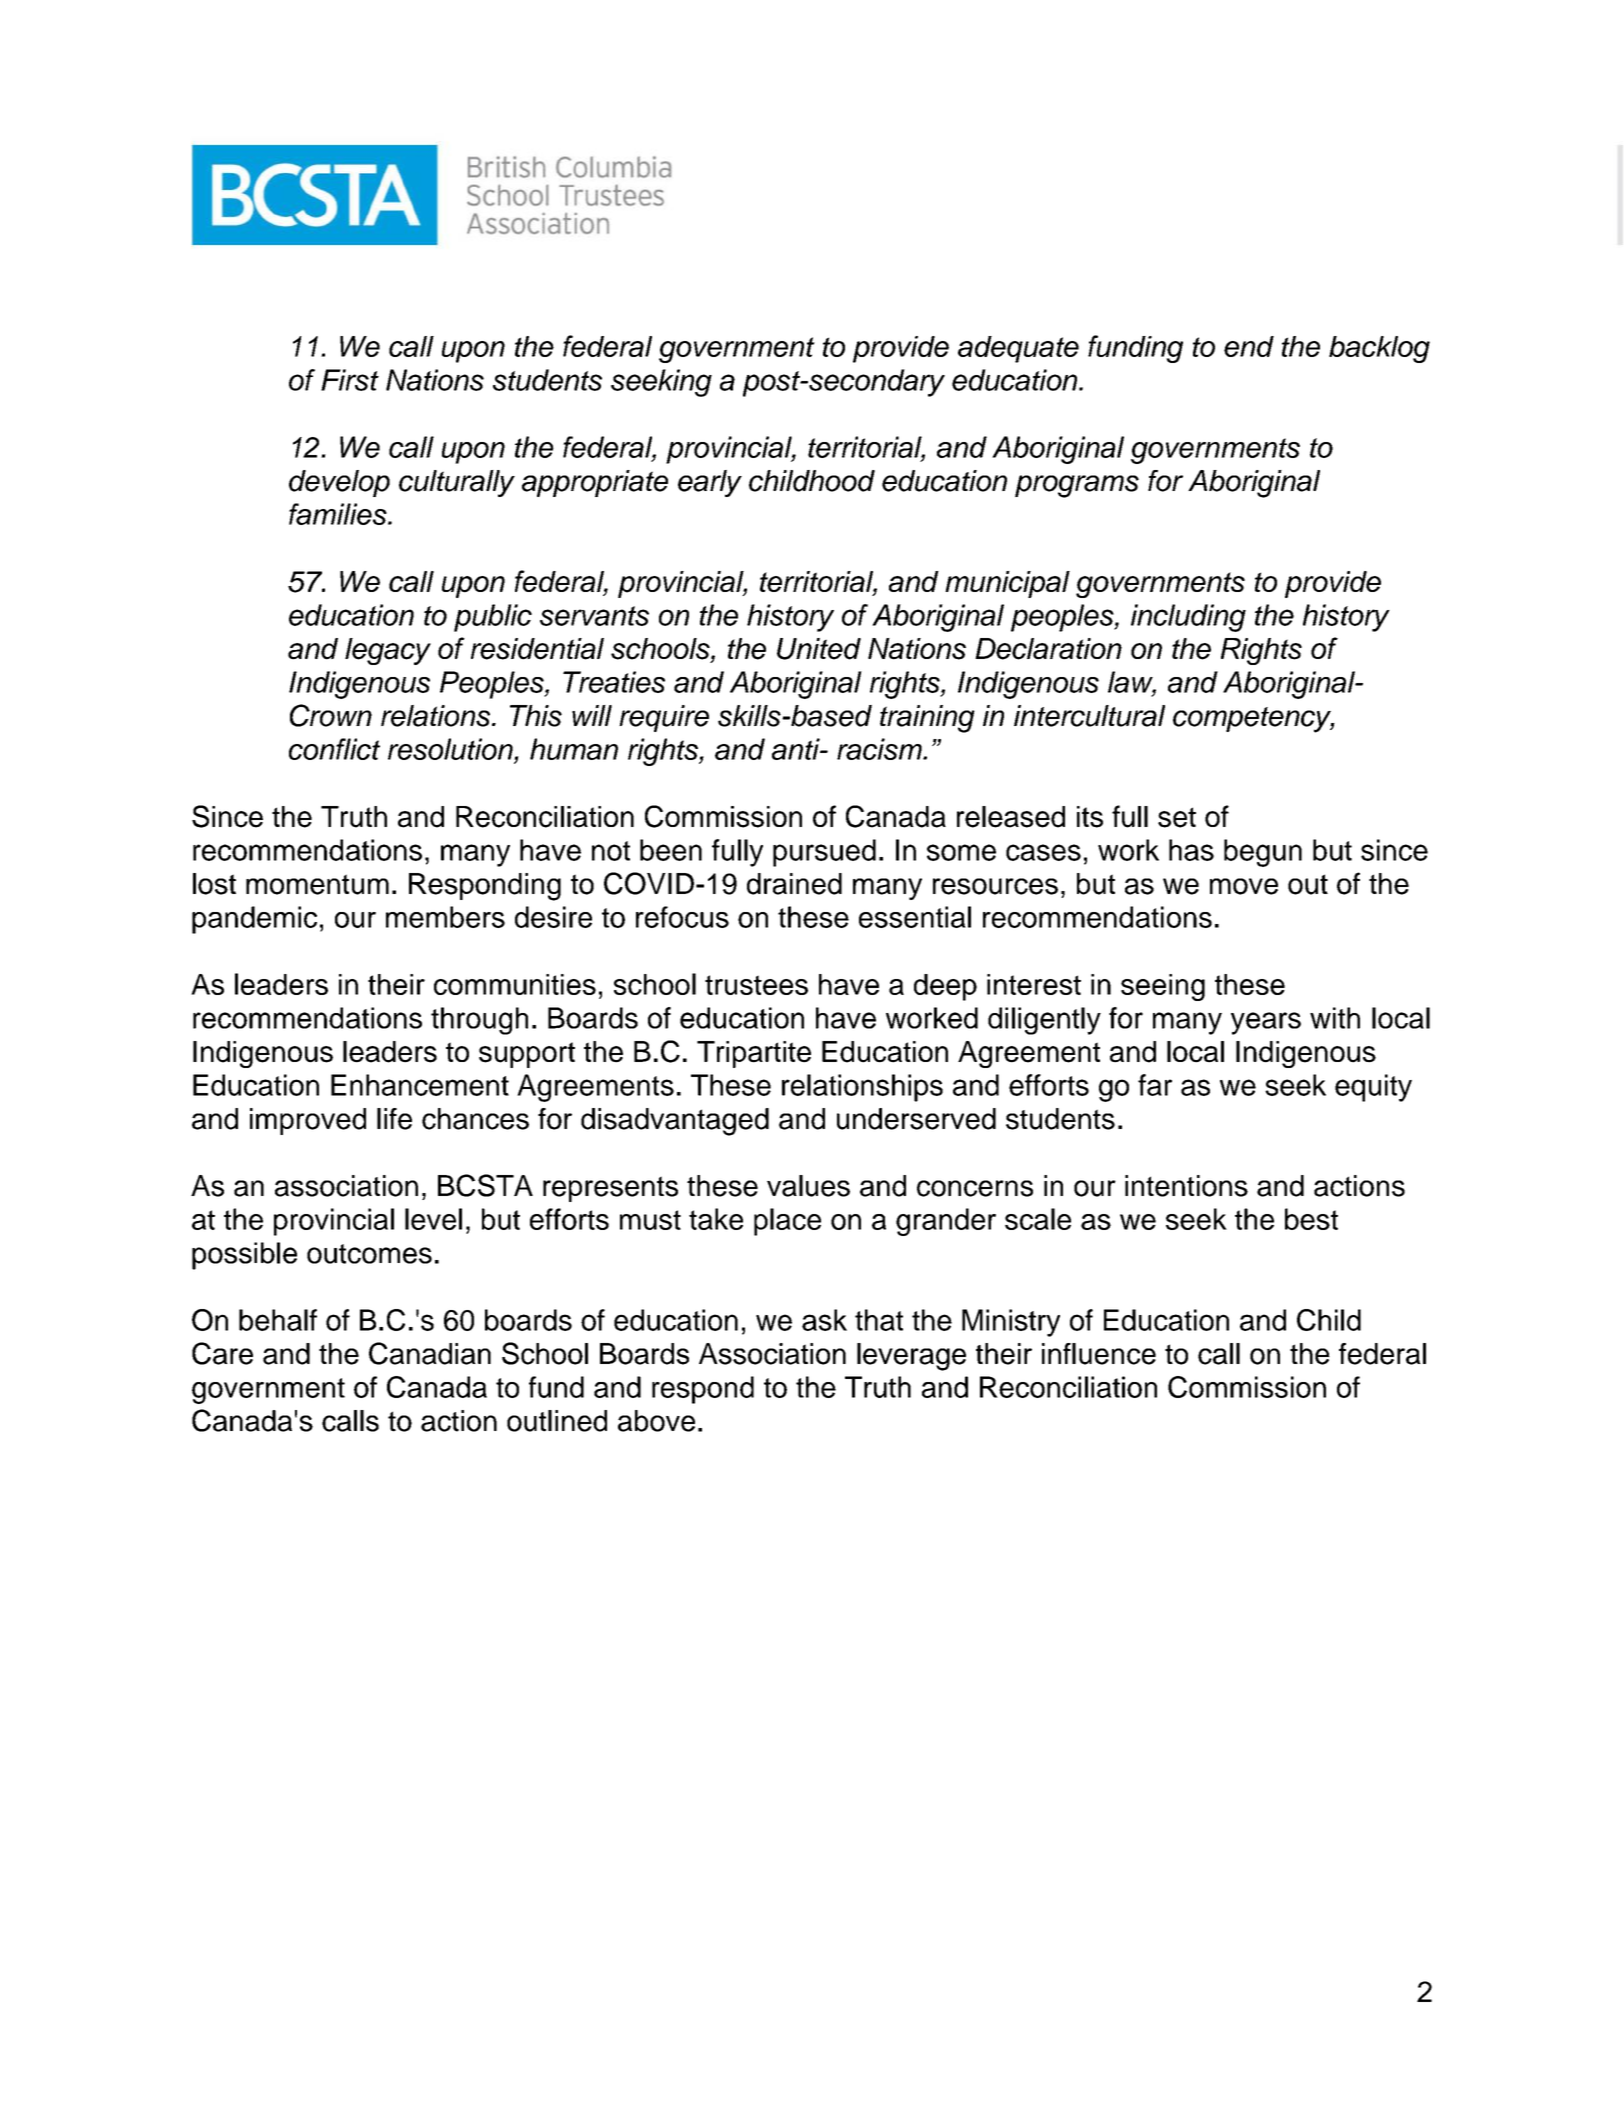  What do you see at coordinates (1379, 349) in the document?
I see `backlog` at bounding box center [1379, 349].
